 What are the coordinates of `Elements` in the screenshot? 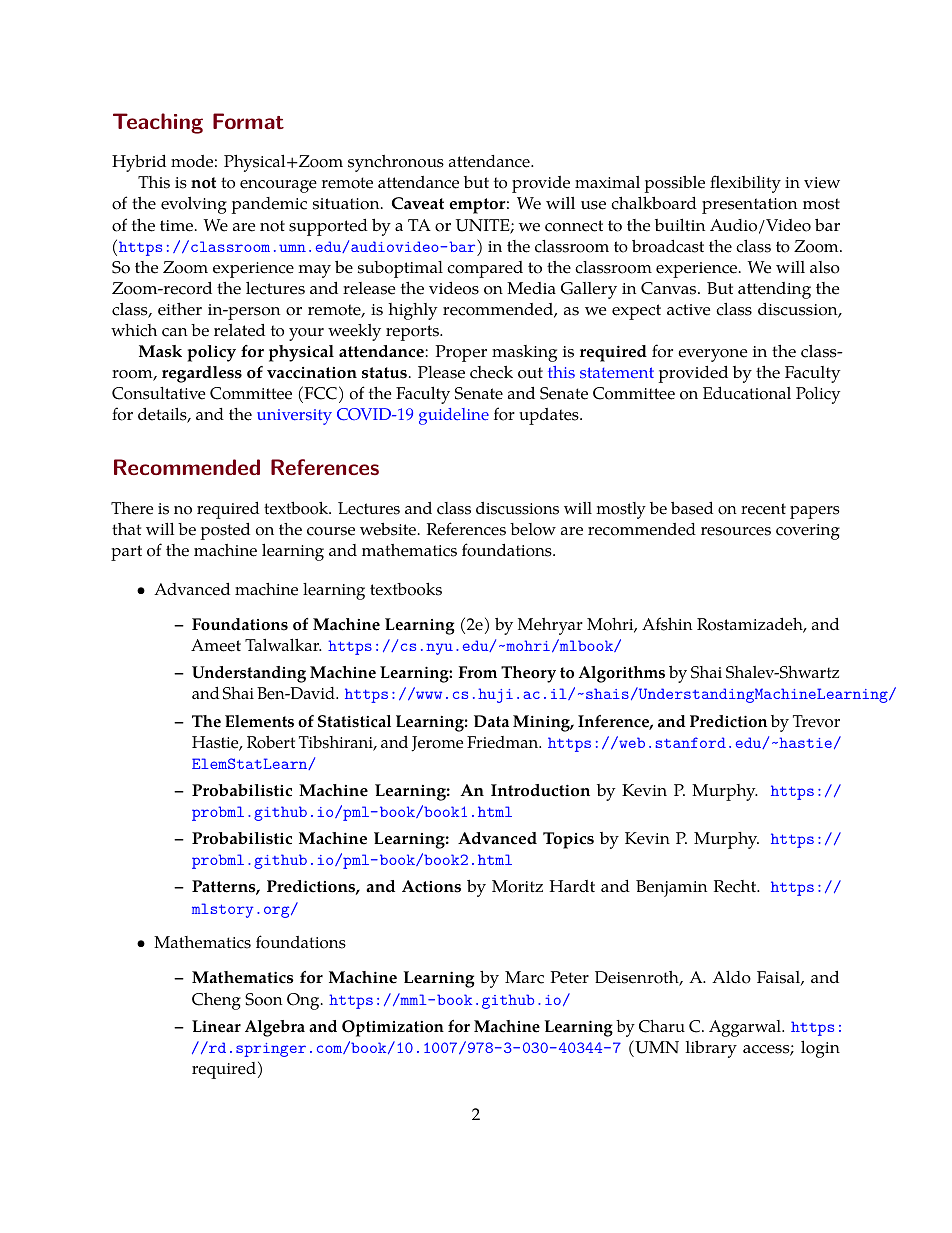 It's located at (259, 721).
